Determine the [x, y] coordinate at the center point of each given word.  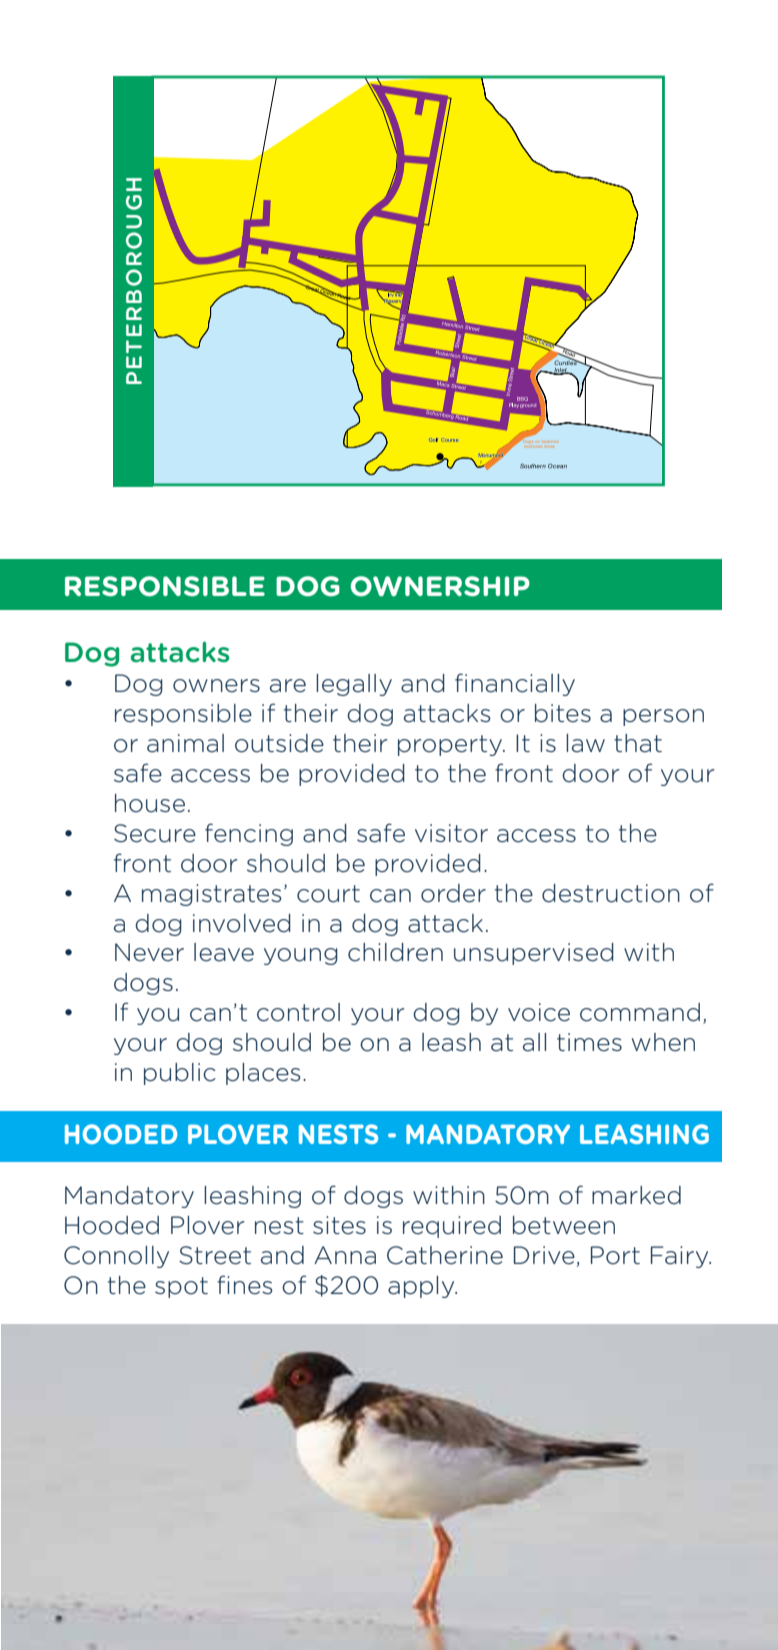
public [180, 1074]
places [263, 1074]
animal [185, 743]
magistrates [212, 895]
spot [181, 1287]
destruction [611, 893]
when [663, 1042]
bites [563, 713]
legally [354, 685]
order [453, 893]
